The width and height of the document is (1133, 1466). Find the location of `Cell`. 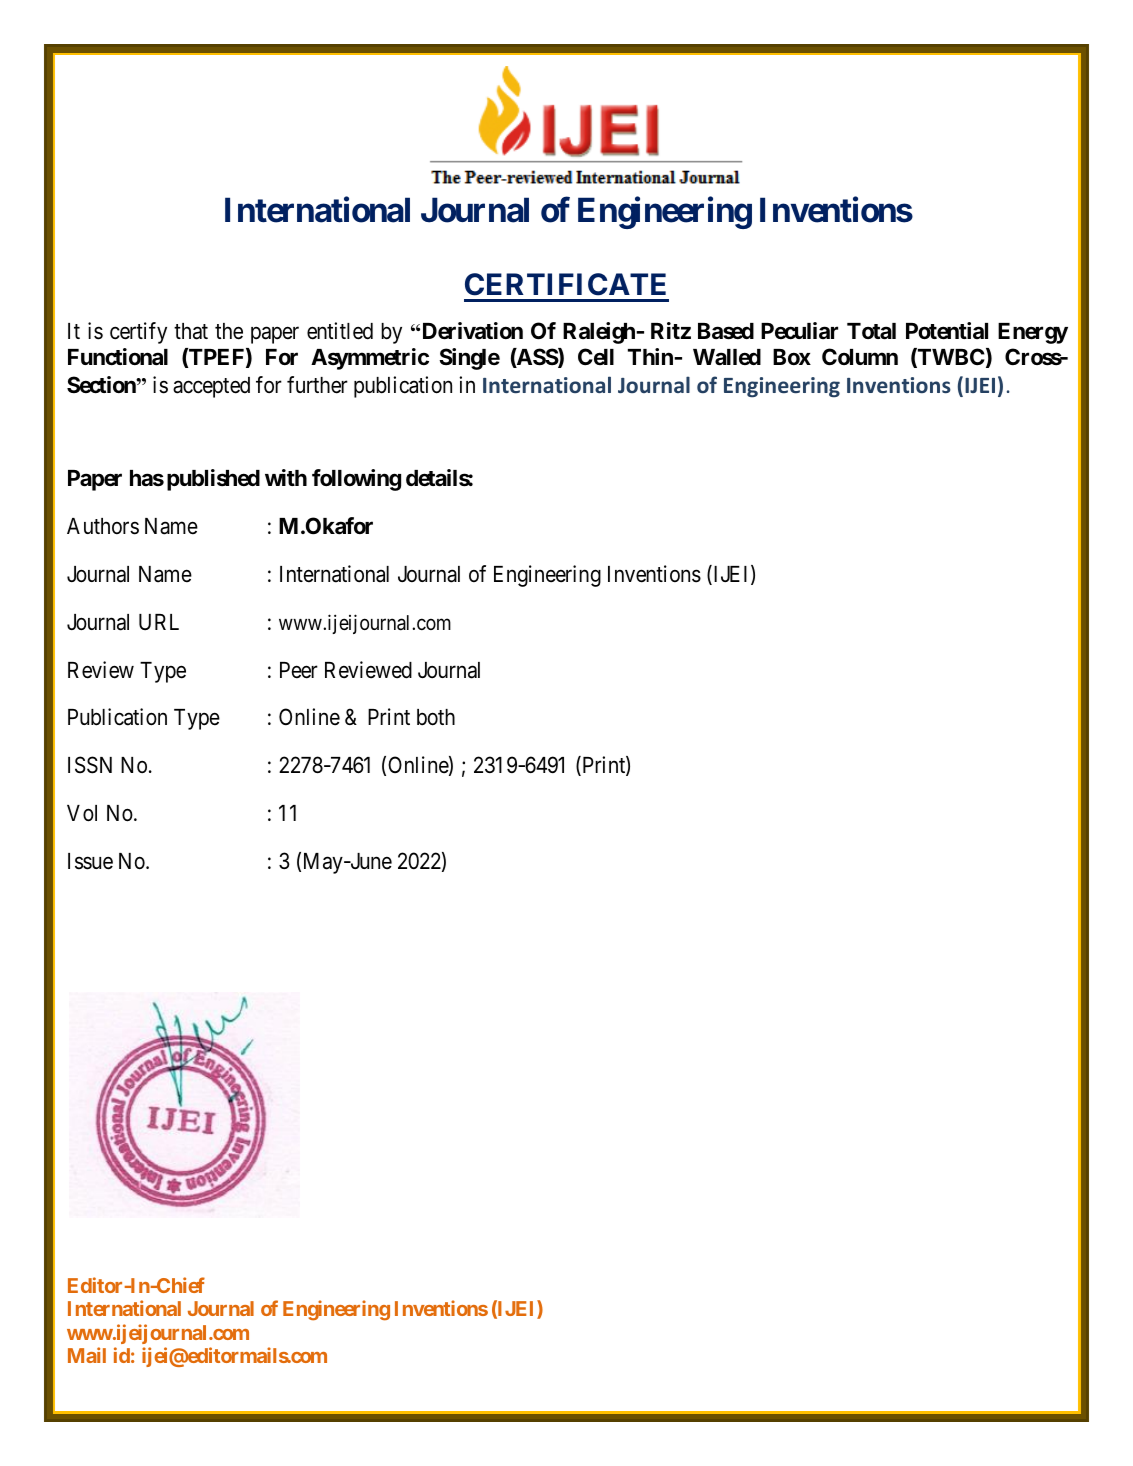

Cell is located at coordinates (596, 356).
